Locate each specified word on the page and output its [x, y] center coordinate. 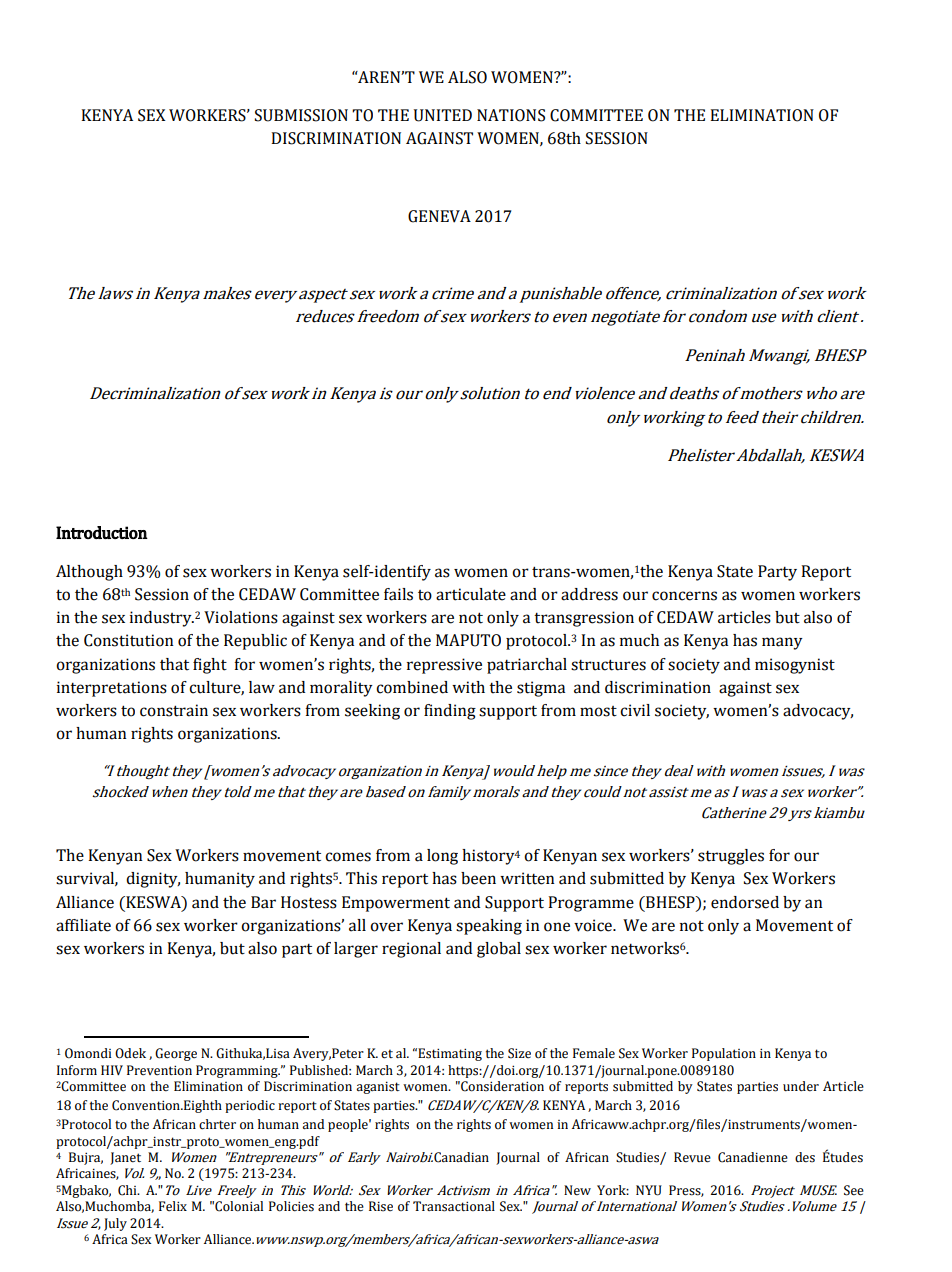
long [442, 857]
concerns [684, 596]
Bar [263, 902]
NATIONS [511, 115]
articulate [471, 594]
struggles [731, 857]
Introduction [102, 532]
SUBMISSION [301, 115]
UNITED [443, 115]
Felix [173, 1206]
